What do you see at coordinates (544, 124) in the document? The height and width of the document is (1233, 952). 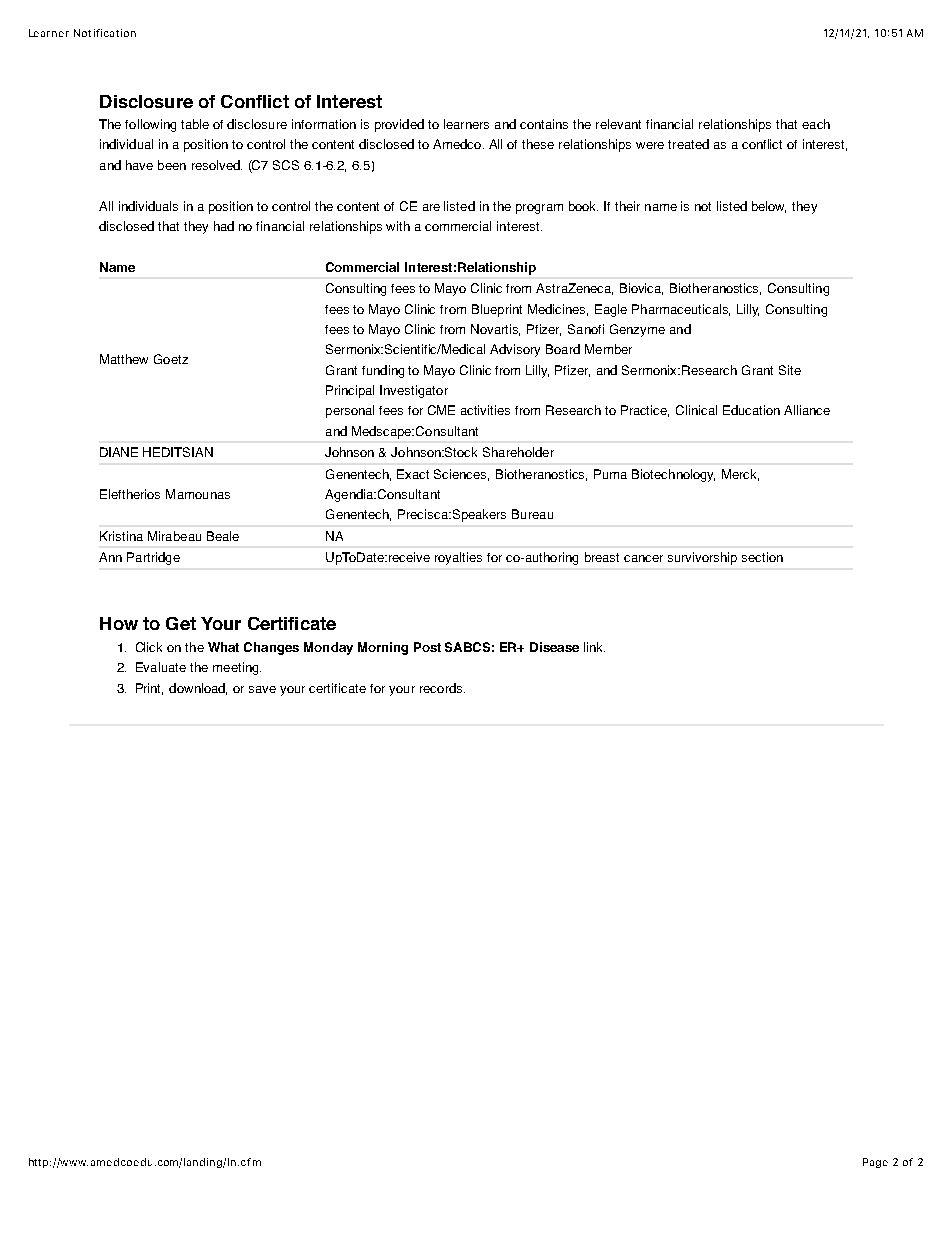 I see `contains` at bounding box center [544, 124].
